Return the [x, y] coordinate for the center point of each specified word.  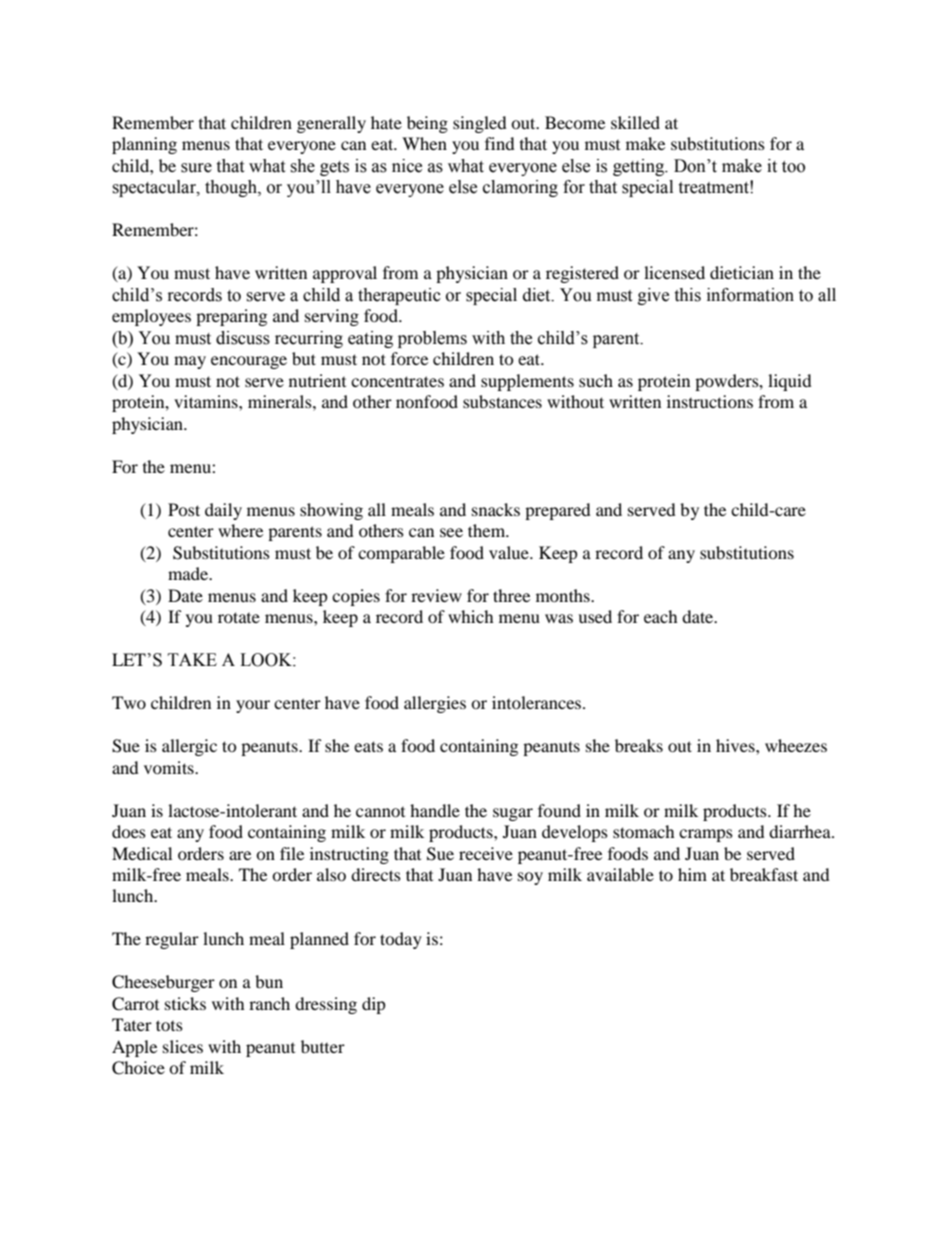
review [436, 595]
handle [435, 810]
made [189, 573]
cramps [706, 835]
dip [374, 1005]
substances [502, 401]
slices [183, 1046]
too [793, 167]
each [661, 616]
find [500, 143]
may [190, 362]
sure [196, 168]
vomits [170, 767]
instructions [710, 401]
